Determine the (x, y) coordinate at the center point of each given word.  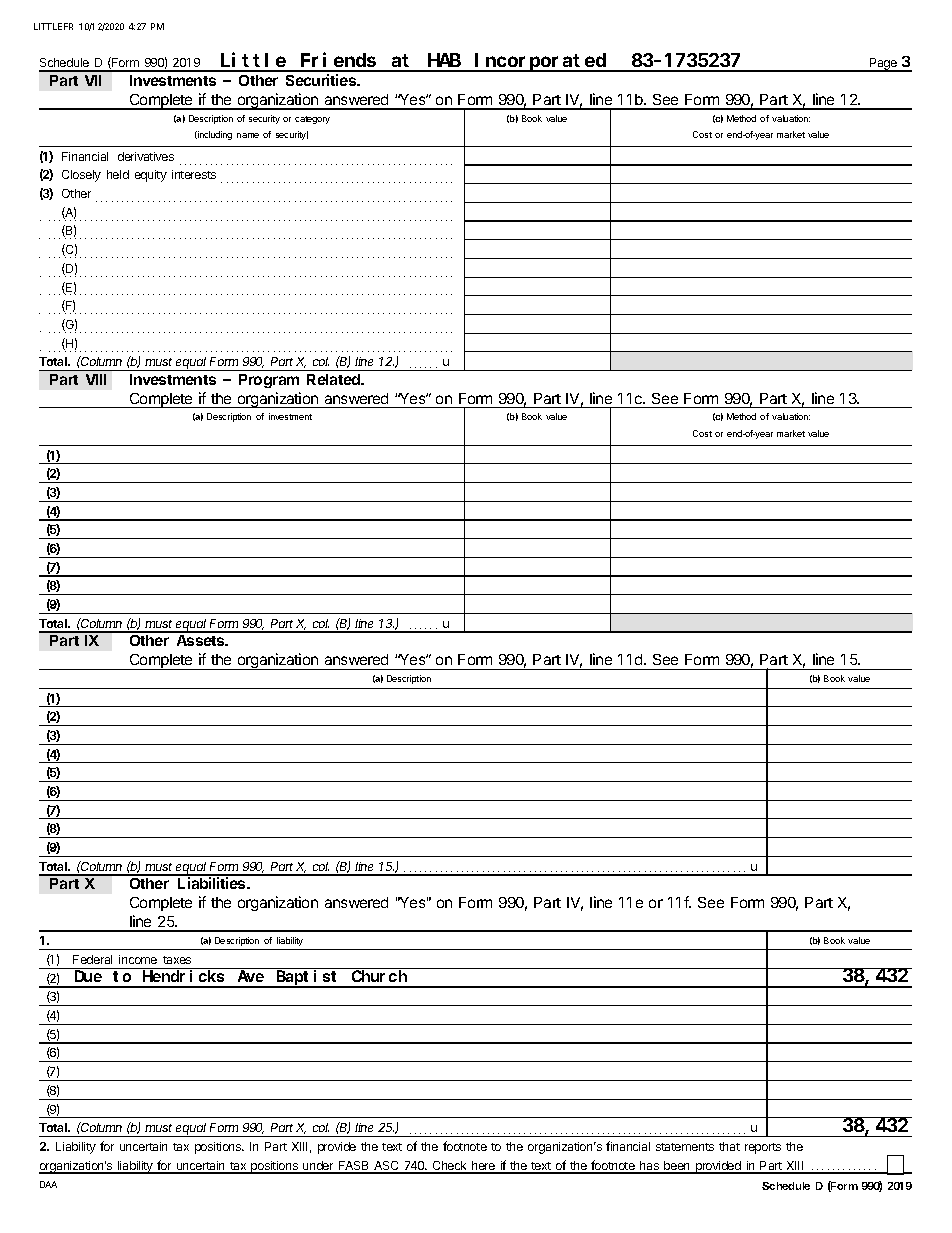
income (138, 959)
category (312, 120)
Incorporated (541, 62)
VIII (96, 379)
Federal (92, 959)
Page (884, 65)
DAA (48, 1184)
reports (763, 1148)
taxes (177, 960)
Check (449, 1167)
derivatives (146, 156)
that (729, 1146)
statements (685, 1147)
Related (335, 379)
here (484, 1167)
